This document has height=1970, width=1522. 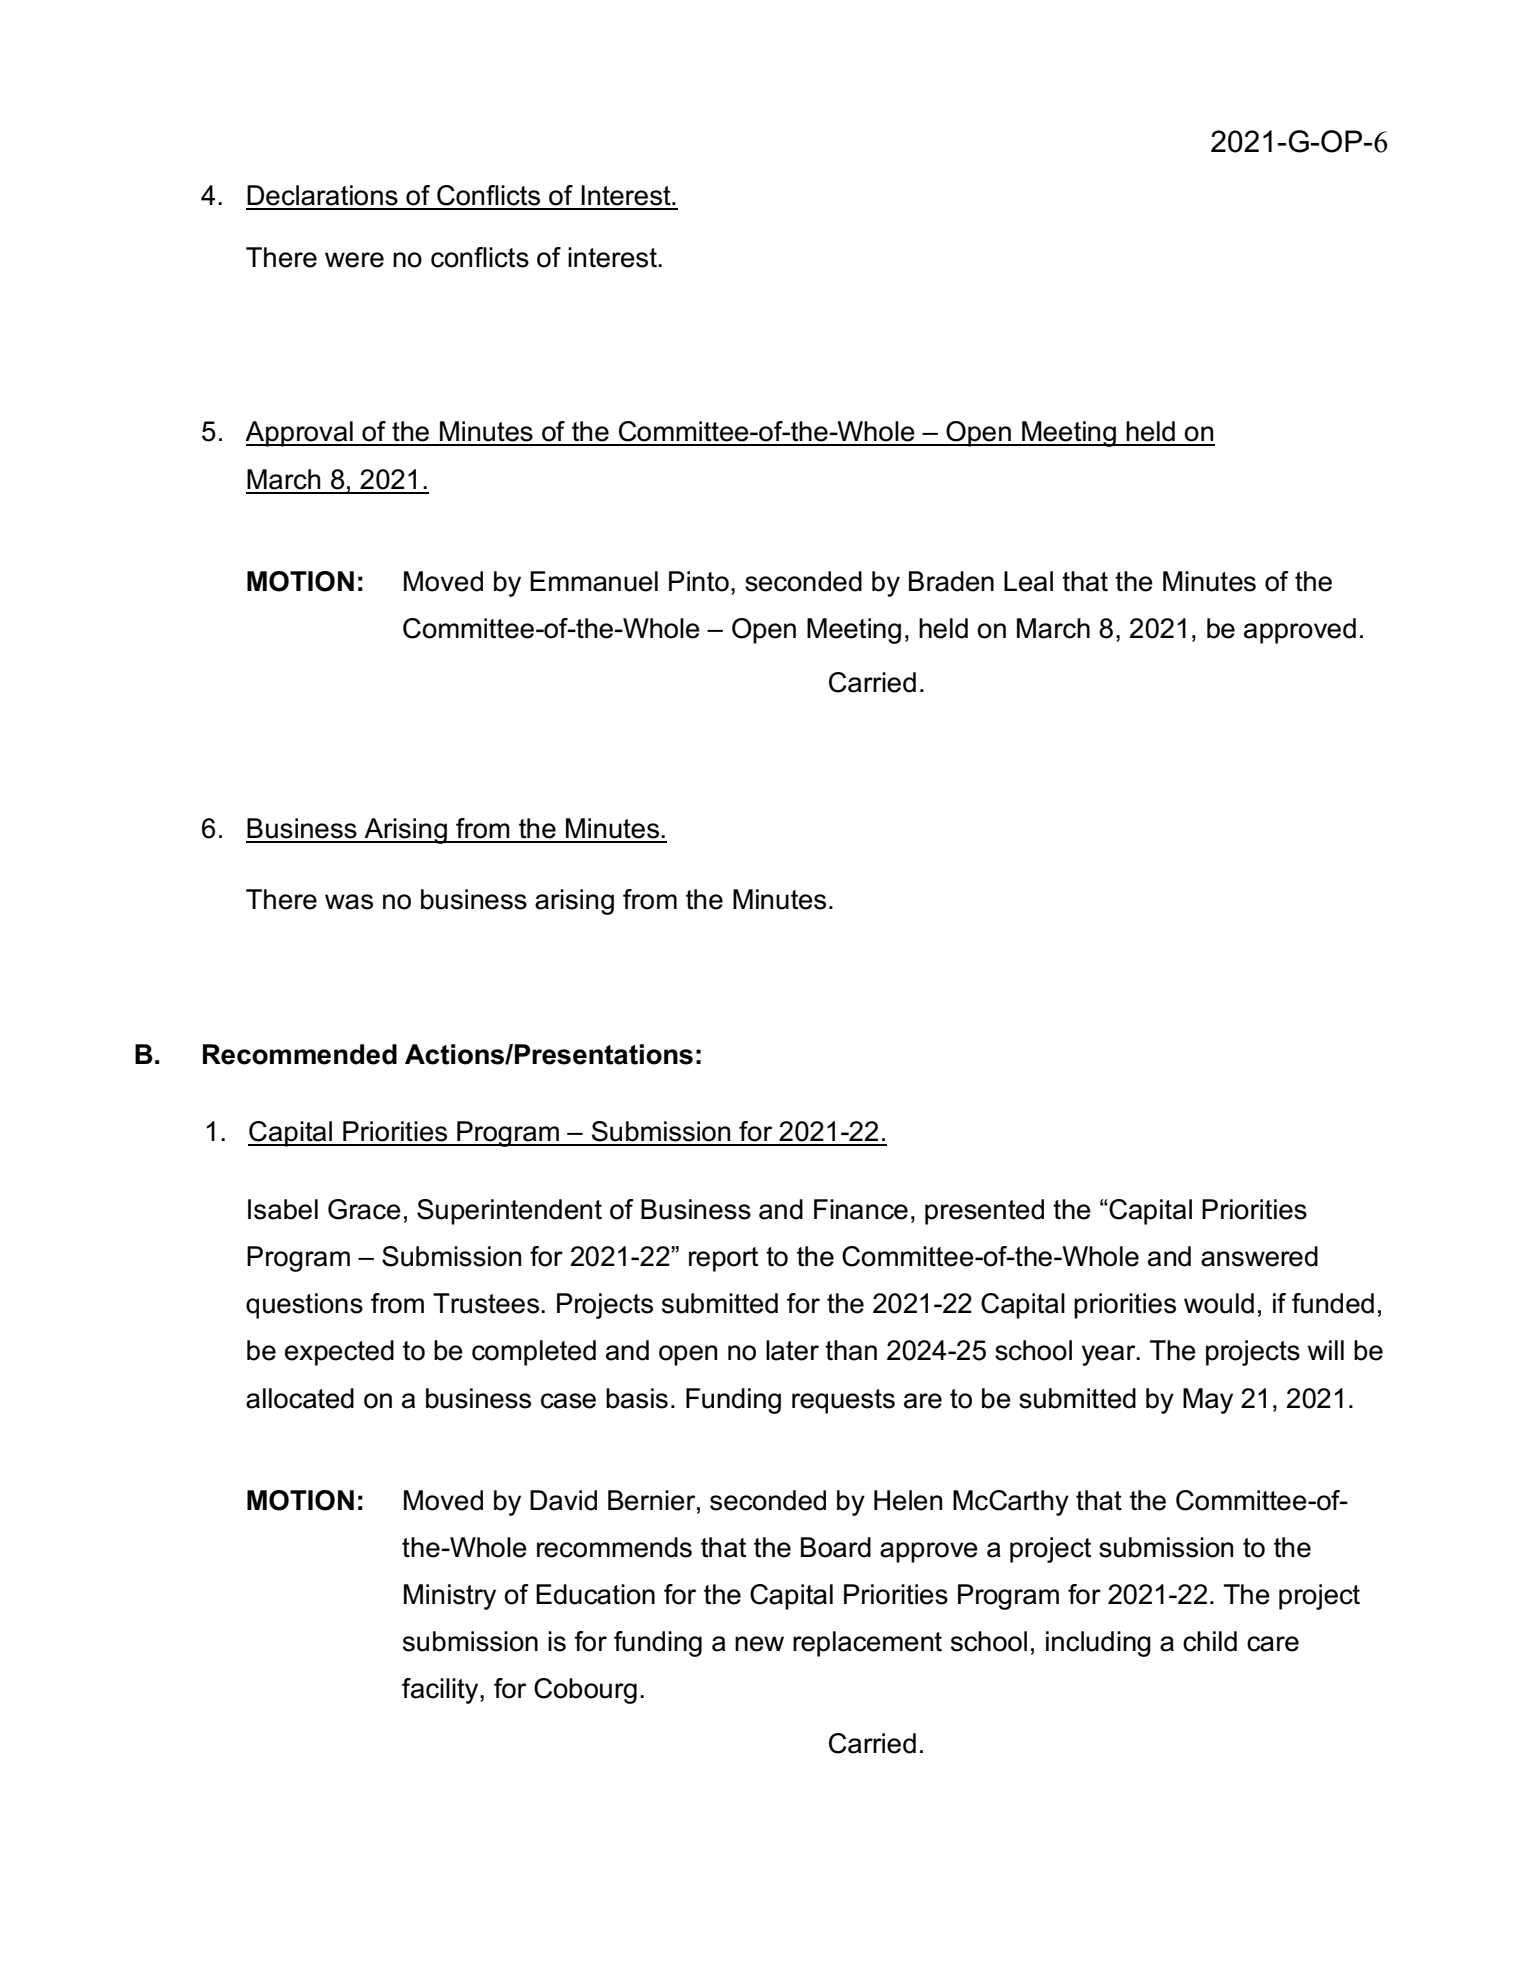 I want to click on new, so click(x=759, y=1644).
